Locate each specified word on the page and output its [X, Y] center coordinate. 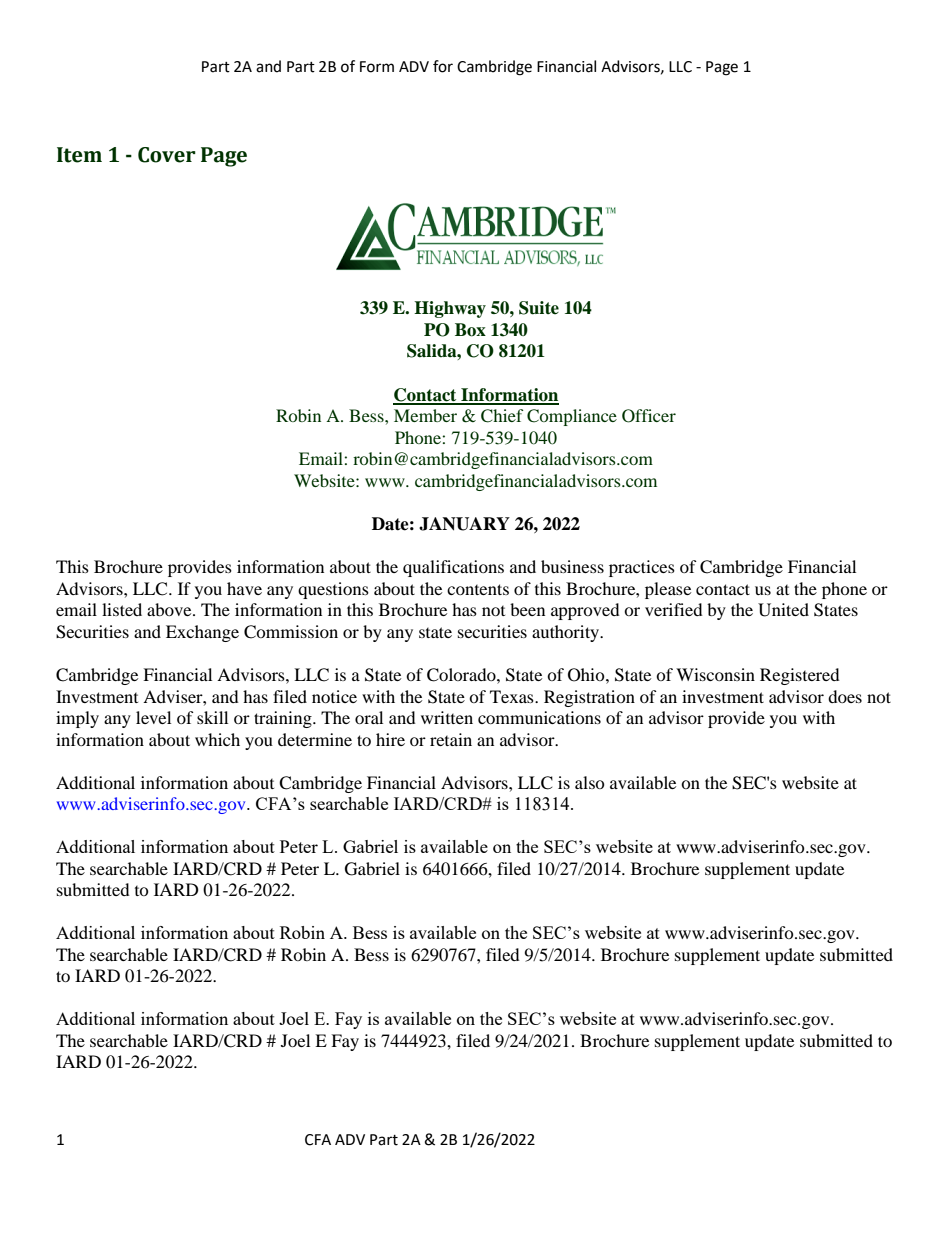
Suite [539, 308]
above [170, 609]
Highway [450, 309]
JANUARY [464, 524]
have [244, 588]
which [217, 739]
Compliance [572, 417]
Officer [649, 416]
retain [451, 739]
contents [478, 589]
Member [425, 415]
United [783, 610]
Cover [167, 155]
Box [470, 330]
